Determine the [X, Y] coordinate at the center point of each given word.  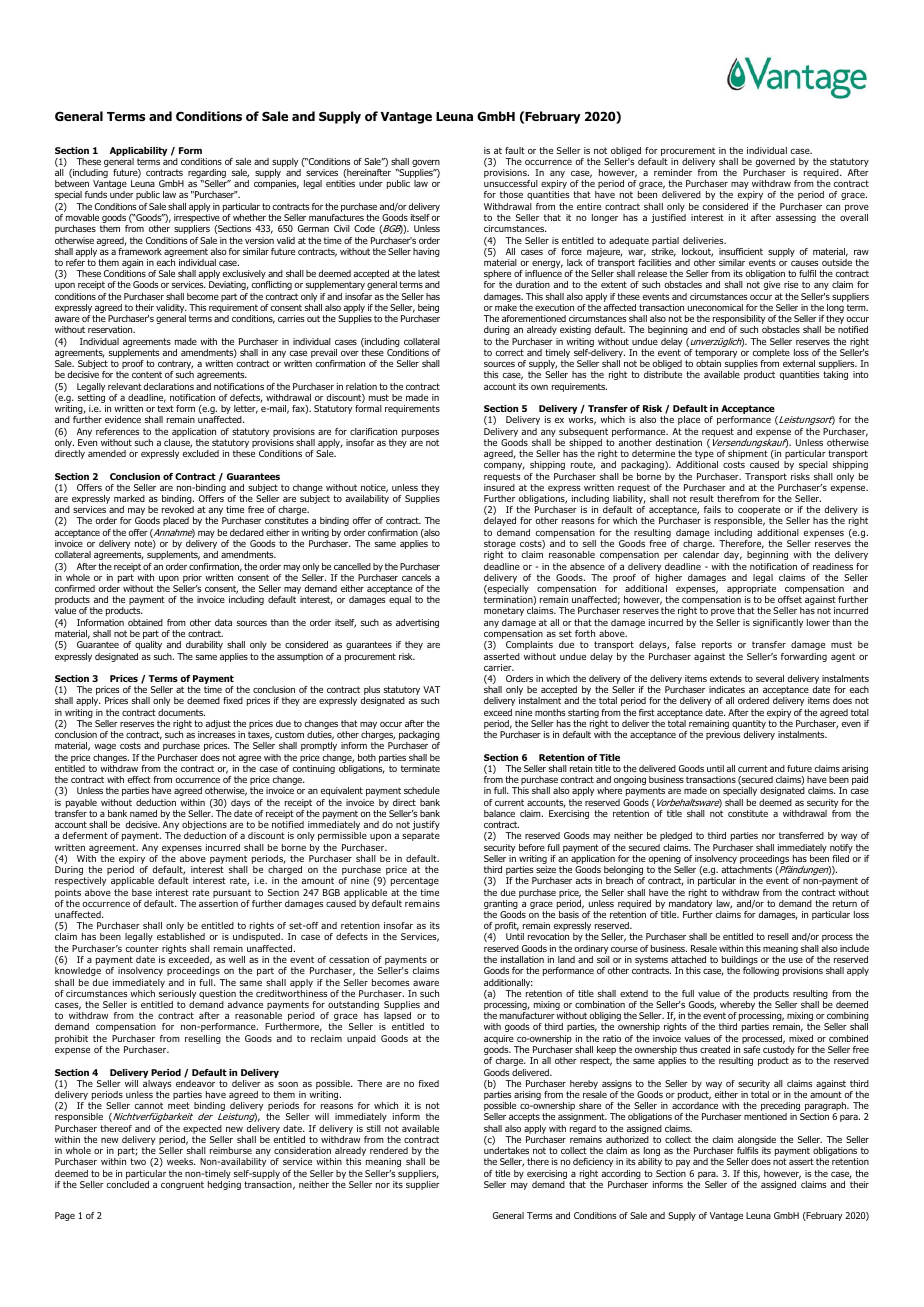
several [770, 678]
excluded [201, 453]
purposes [420, 435]
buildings [740, 962]
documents [181, 712]
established [181, 936]
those [511, 194]
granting [501, 906]
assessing [796, 218]
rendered [389, 1150]
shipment [748, 456]
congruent [182, 1185]
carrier [499, 667]
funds [96, 194]
